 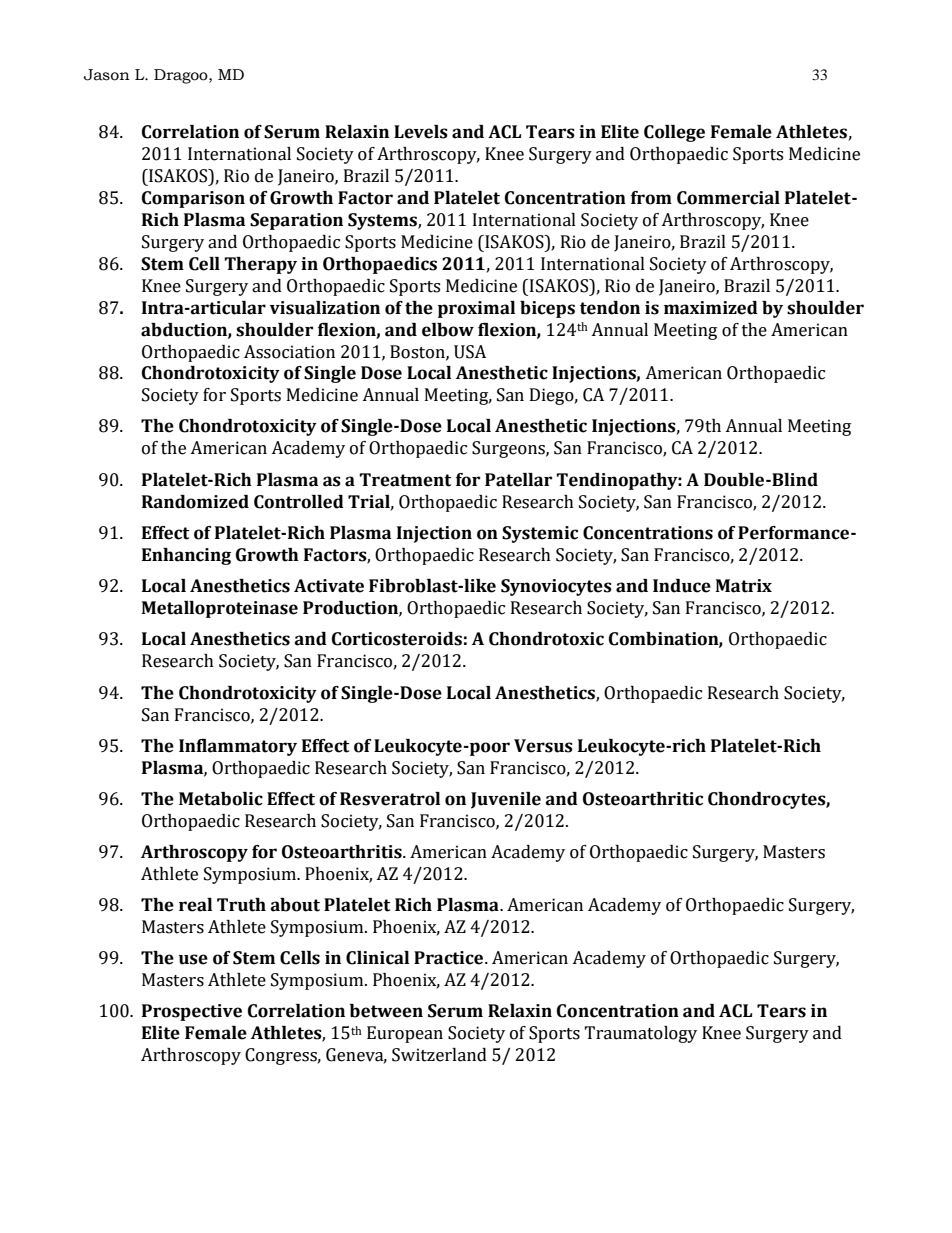 What do you see at coordinates (711, 308) in the screenshot?
I see `maximized` at bounding box center [711, 308].
